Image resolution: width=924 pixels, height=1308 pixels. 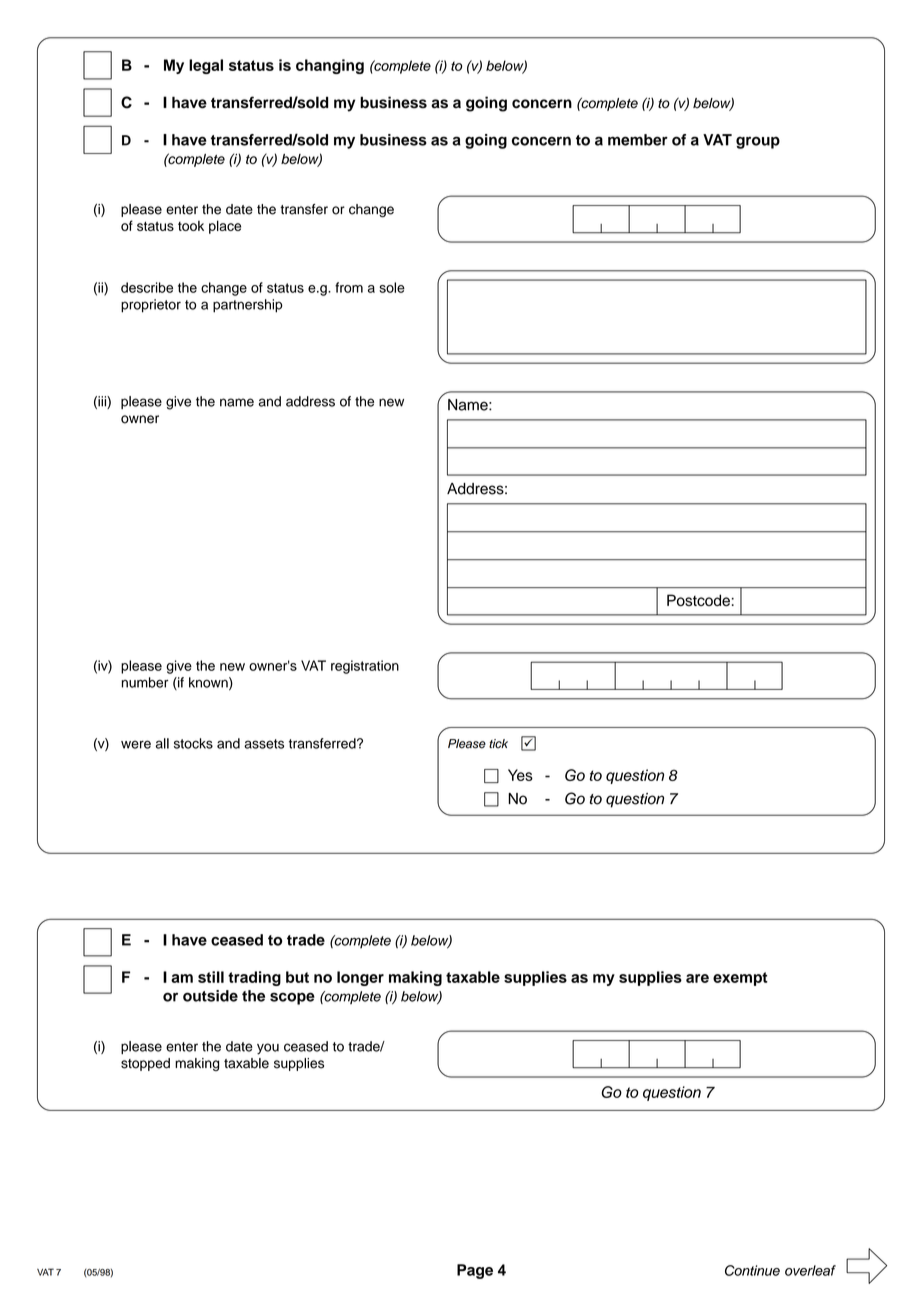 What do you see at coordinates (145, 1064) in the page?
I see `stopped` at bounding box center [145, 1064].
